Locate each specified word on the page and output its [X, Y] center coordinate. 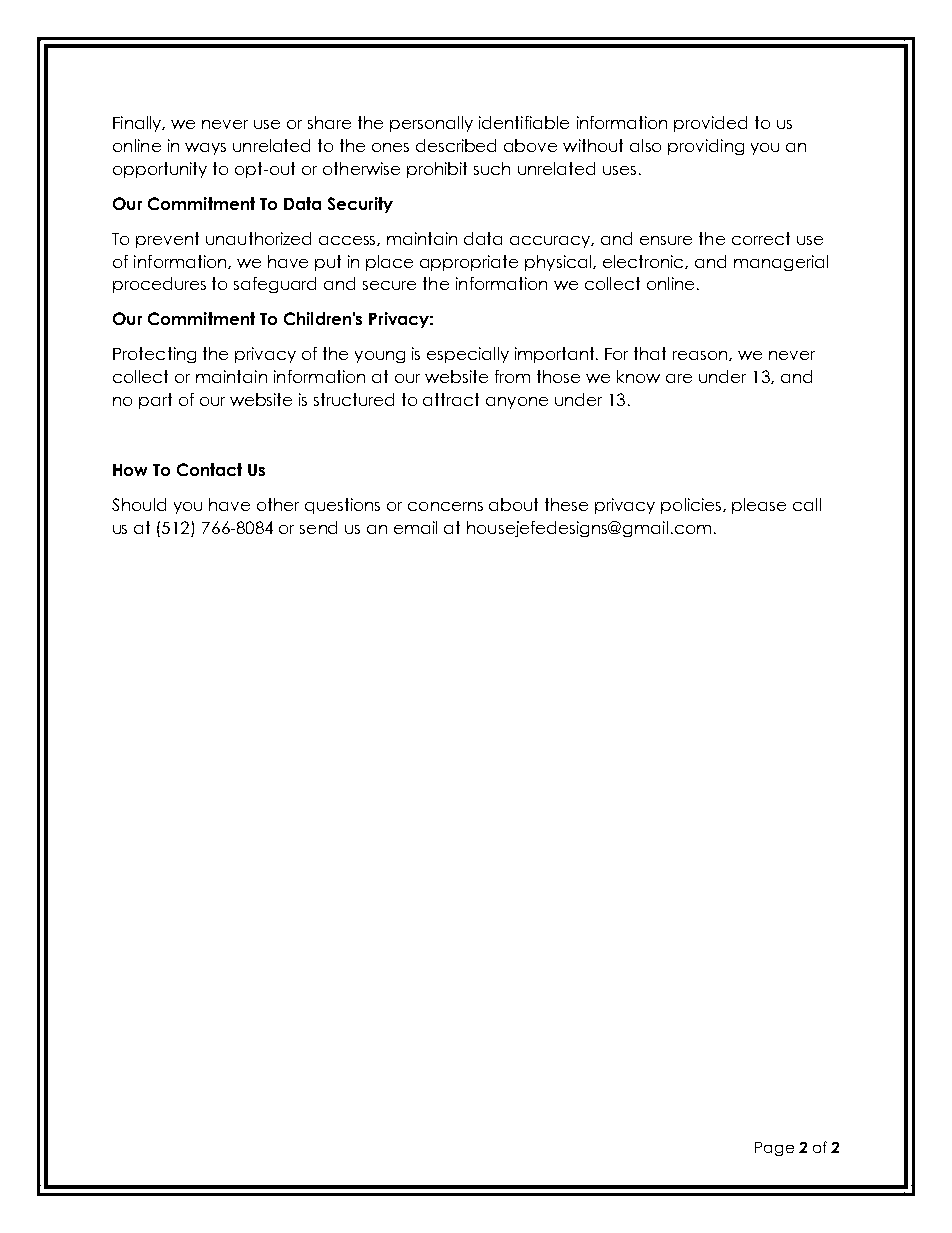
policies [692, 506]
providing [706, 147]
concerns [445, 506]
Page [774, 1149]
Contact [209, 469]
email [415, 527]
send [318, 527]
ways [205, 149]
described [456, 145]
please [759, 506]
